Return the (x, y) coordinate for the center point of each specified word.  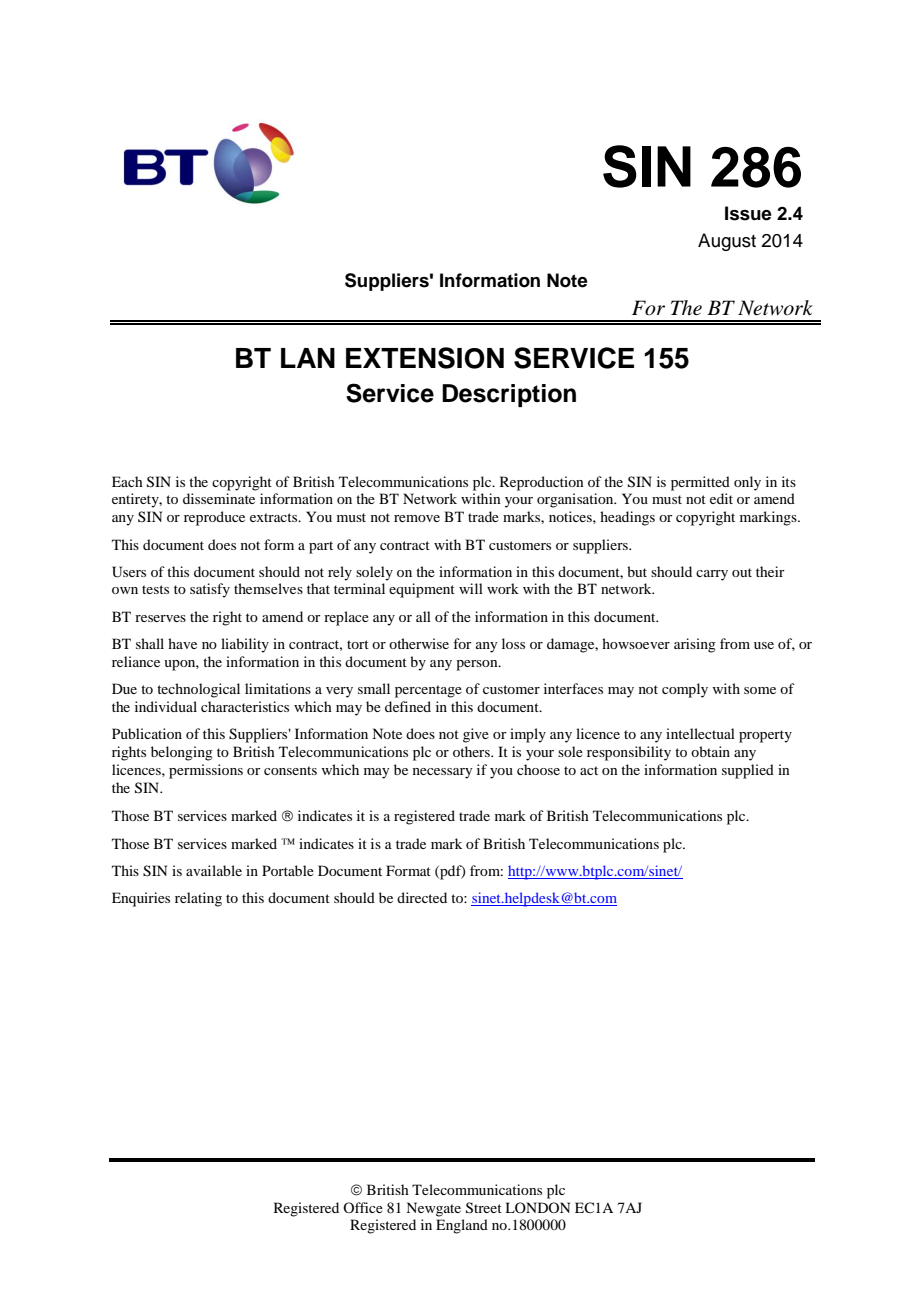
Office (363, 1207)
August (727, 242)
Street (484, 1208)
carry (712, 575)
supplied (748, 771)
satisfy (210, 590)
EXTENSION (425, 358)
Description (509, 395)
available (214, 870)
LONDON (537, 1207)
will (471, 588)
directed (422, 897)
